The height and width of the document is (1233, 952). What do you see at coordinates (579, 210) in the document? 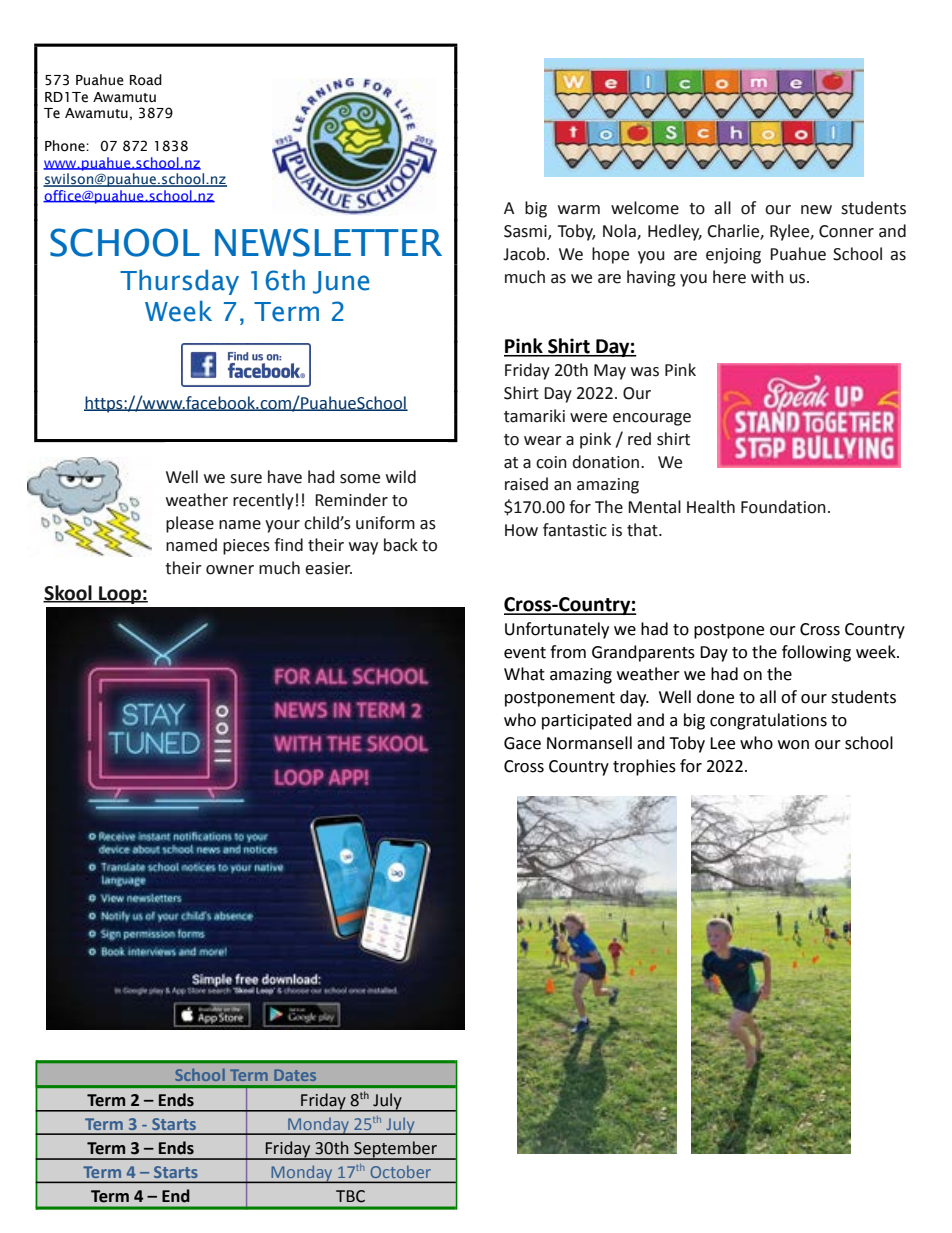
I see `warm` at bounding box center [579, 210].
